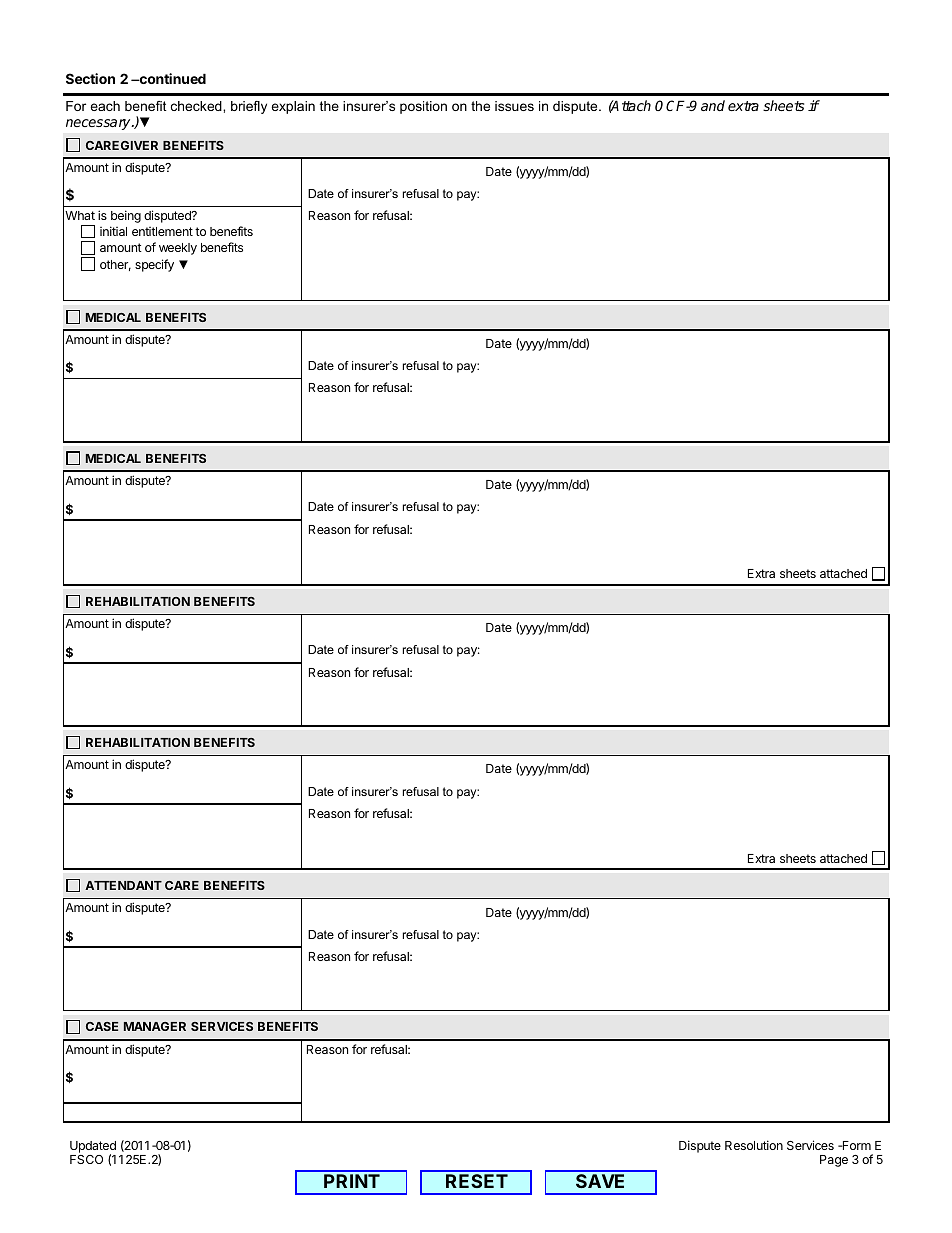 The width and height of the screenshot is (952, 1233). Describe the element at coordinates (155, 1026) in the screenshot. I see `MANAGER` at that location.
